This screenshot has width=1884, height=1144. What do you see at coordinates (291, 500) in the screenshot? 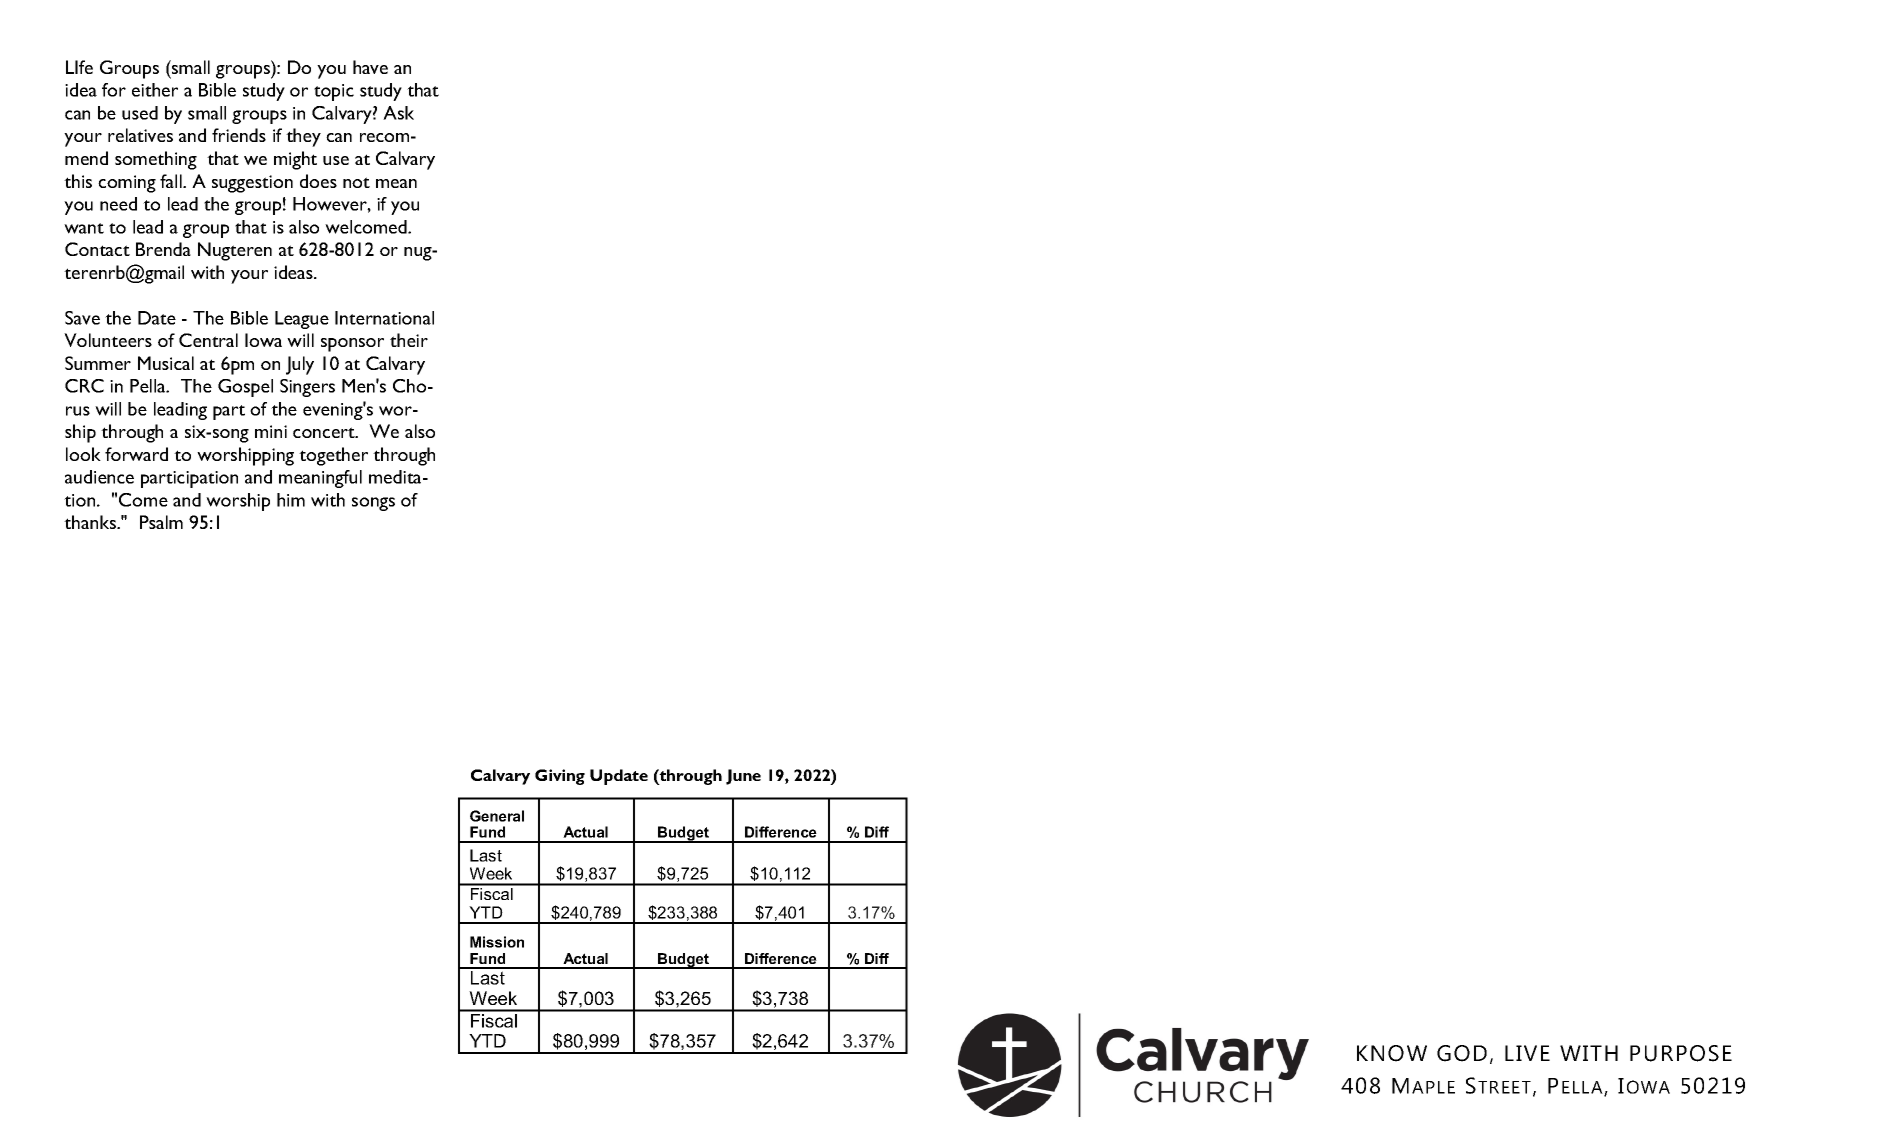
I see `him` at bounding box center [291, 500].
